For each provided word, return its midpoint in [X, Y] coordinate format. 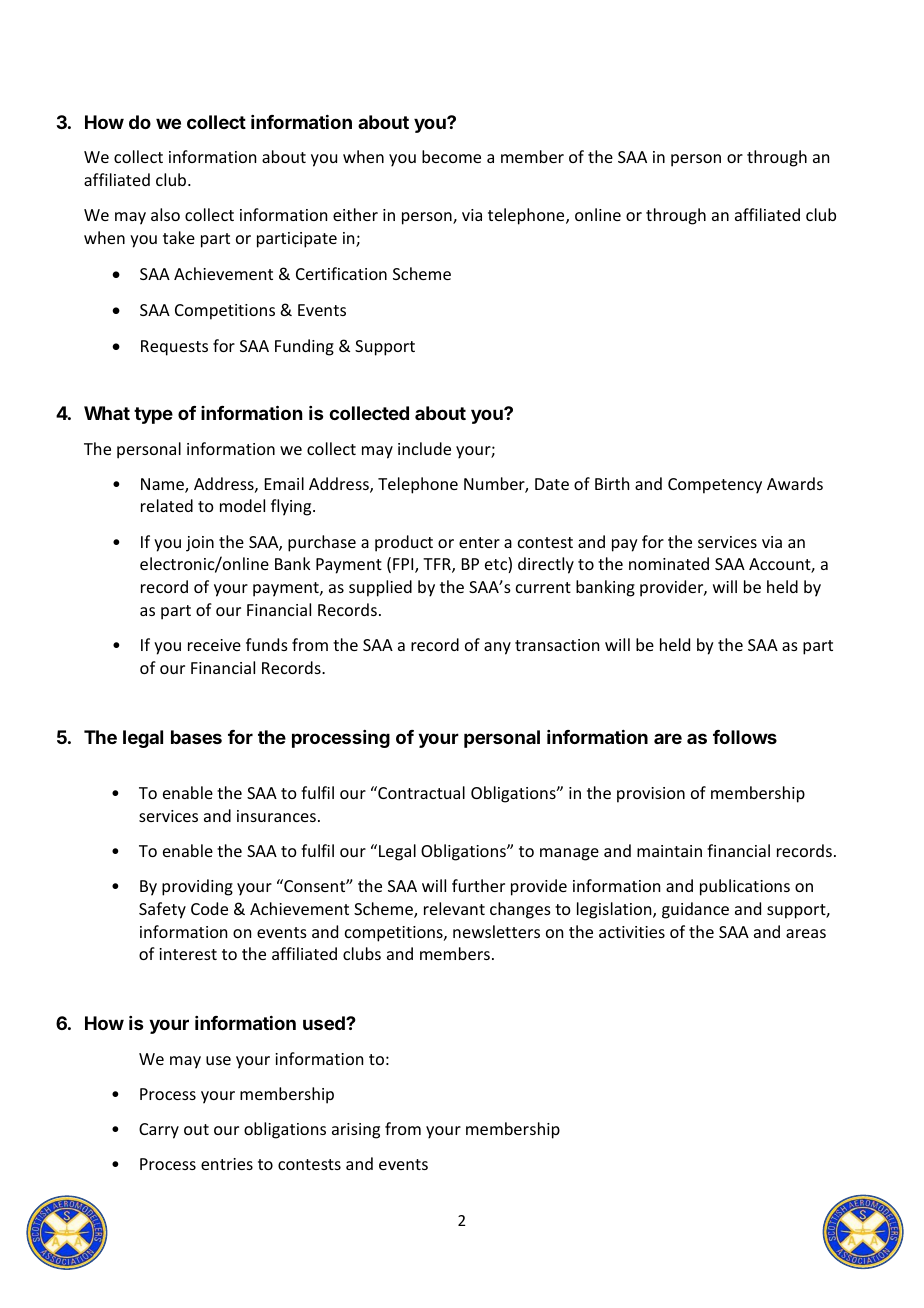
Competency [715, 486]
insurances [276, 816]
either [355, 214]
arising [356, 1131]
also [165, 214]
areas [806, 933]
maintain [669, 851]
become [451, 156]
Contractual [420, 792]
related [167, 505]
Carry [159, 1131]
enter [479, 542]
